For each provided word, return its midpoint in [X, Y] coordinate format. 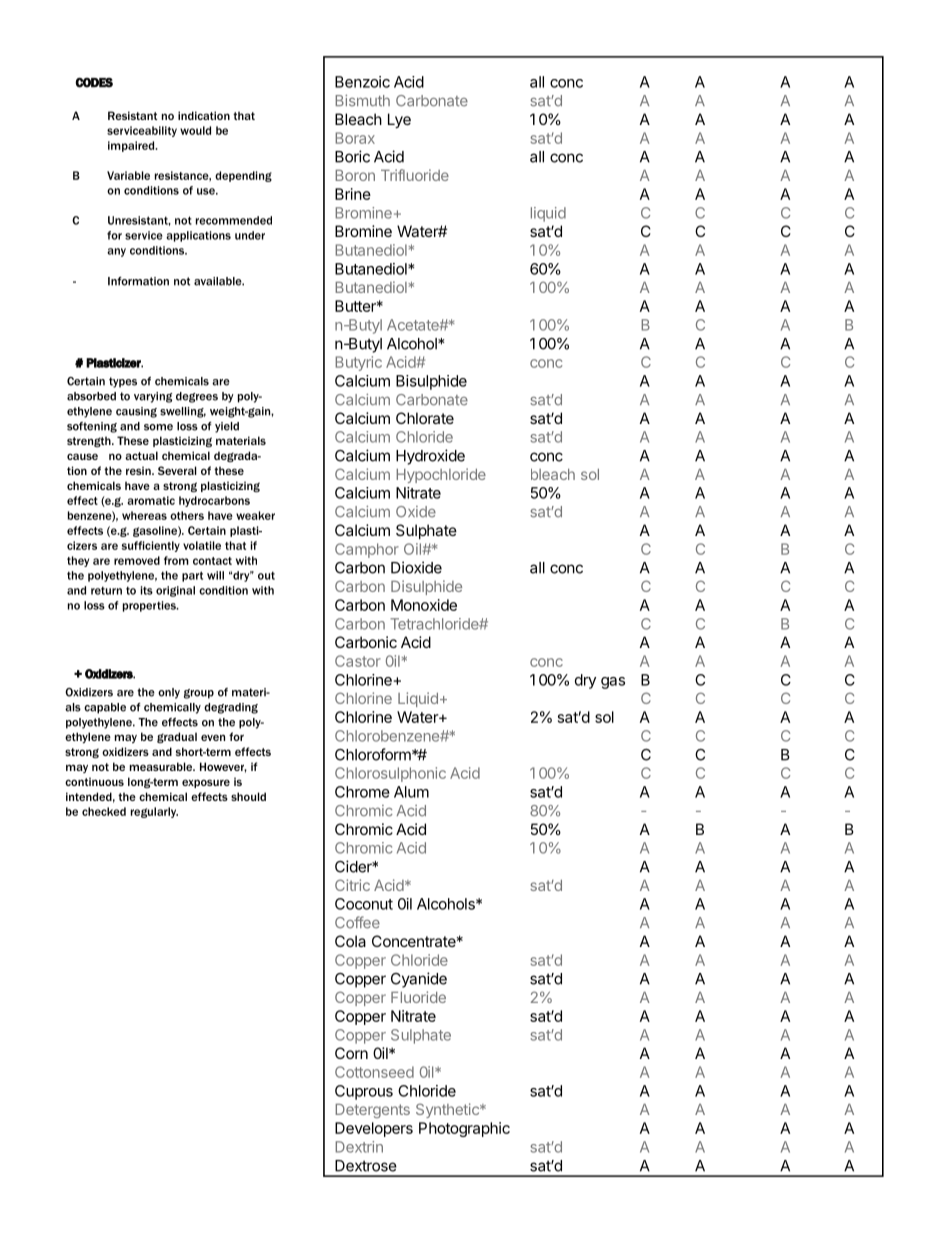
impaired [132, 146]
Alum [411, 792]
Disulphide [426, 587]
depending [243, 176]
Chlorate [425, 418]
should [248, 796]
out [266, 575]
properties [150, 606]
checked [104, 811]
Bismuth [362, 101]
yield [227, 427]
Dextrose [366, 1166]
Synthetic [448, 1110]
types [123, 382]
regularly [154, 812]
